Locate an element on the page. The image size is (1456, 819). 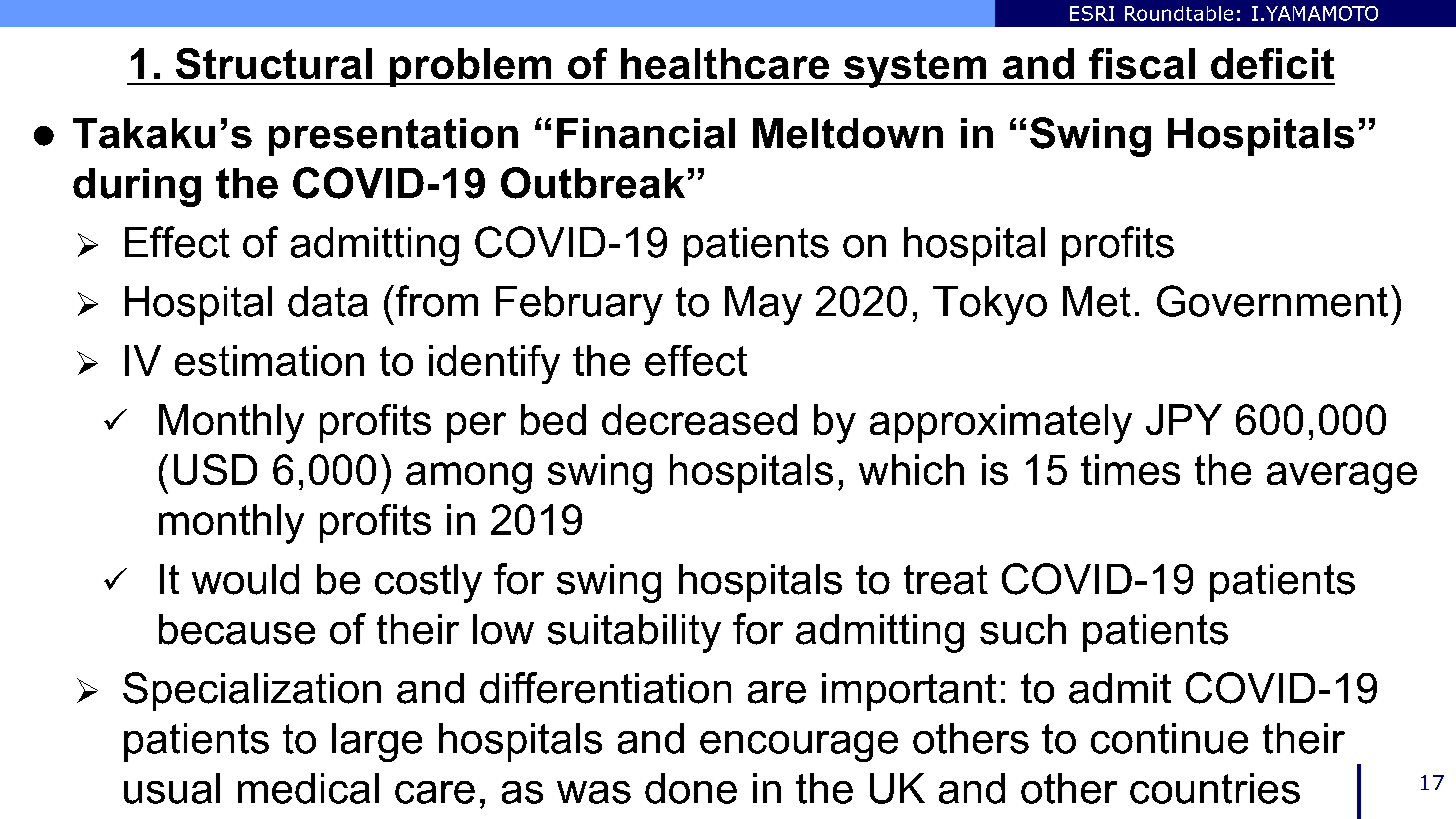
Structural is located at coordinates (274, 63).
